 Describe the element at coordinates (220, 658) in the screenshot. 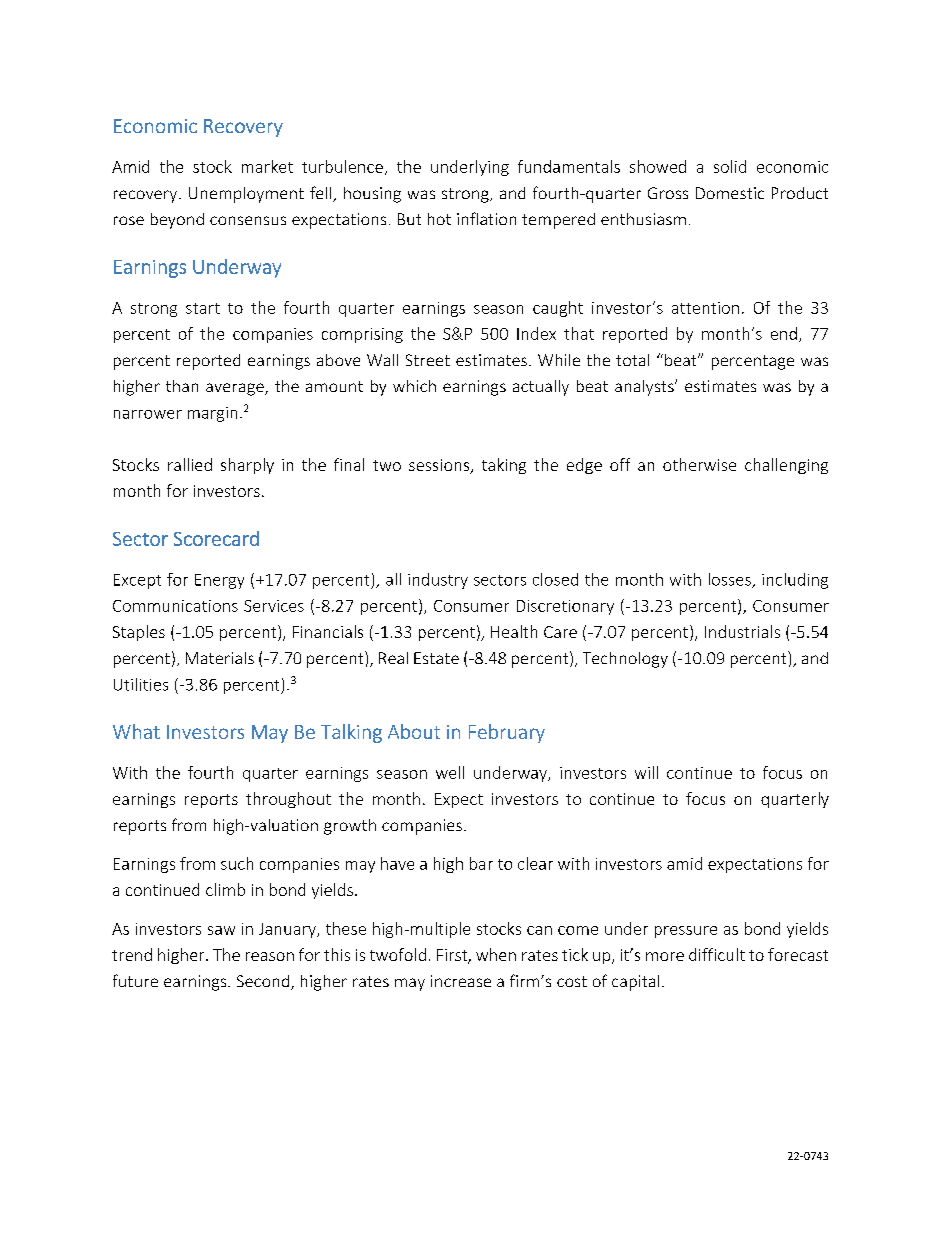

I see `Materials` at that location.
